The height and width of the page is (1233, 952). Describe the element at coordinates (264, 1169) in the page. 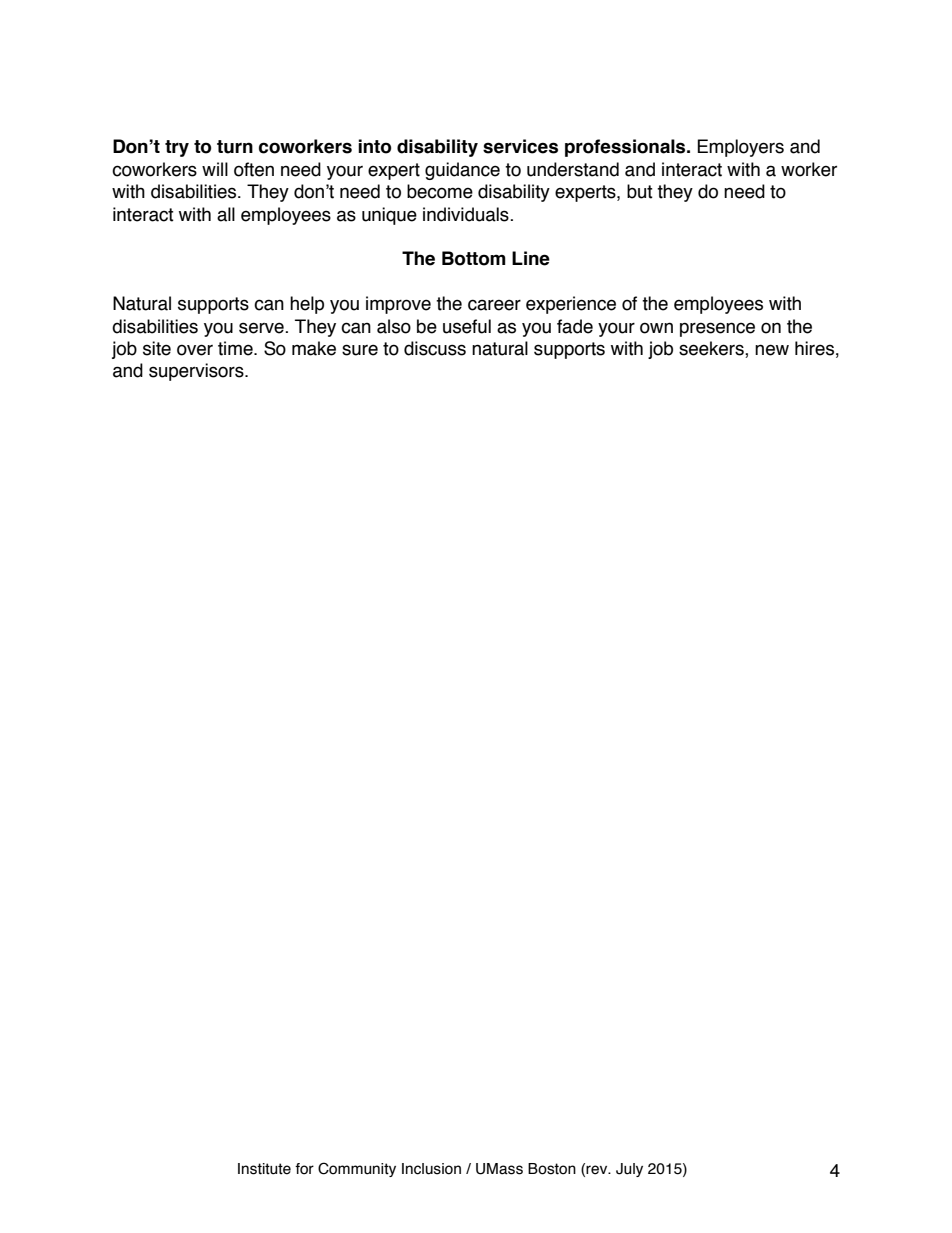

I see `Institute` at that location.
